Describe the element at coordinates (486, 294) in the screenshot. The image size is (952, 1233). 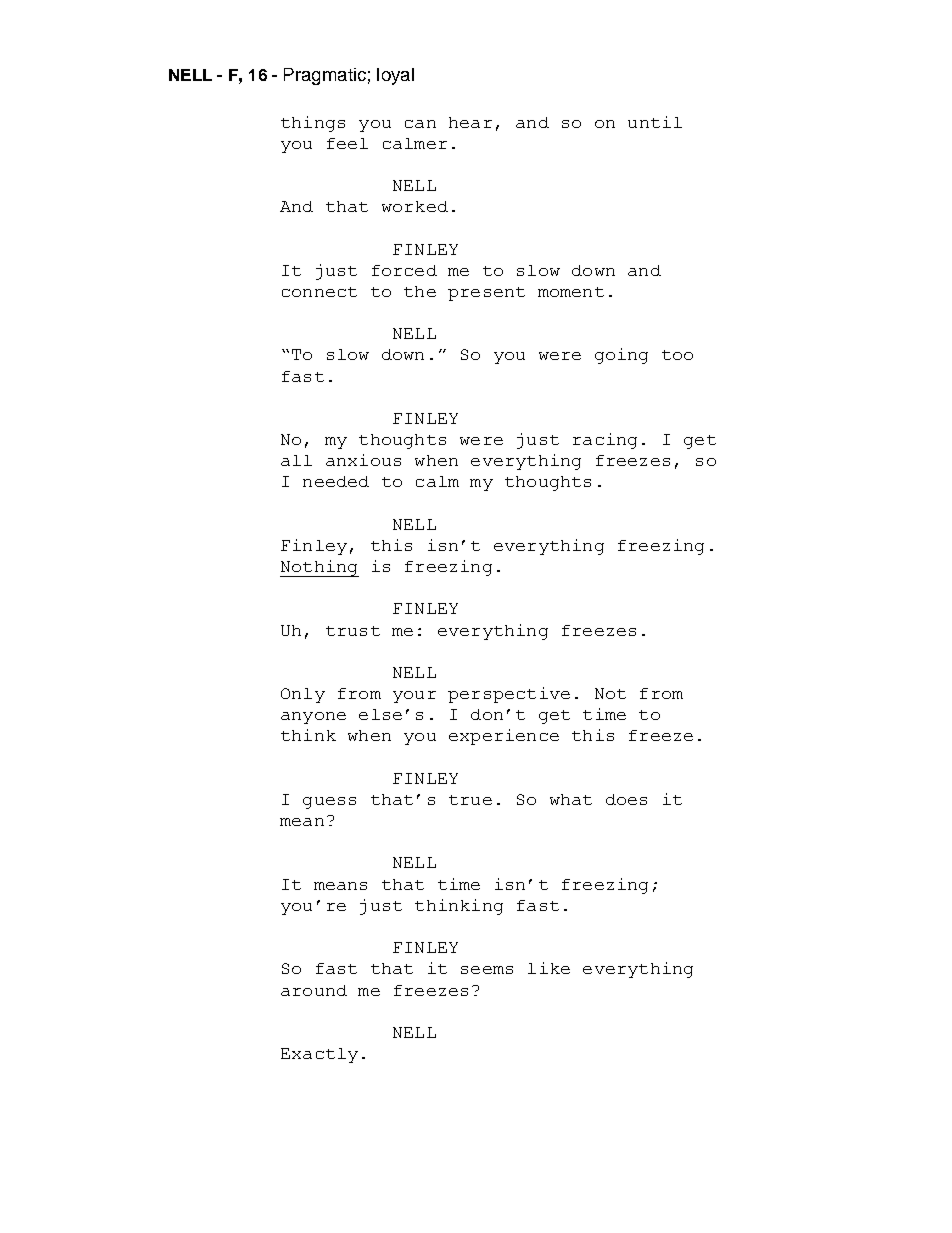
I see `present` at that location.
